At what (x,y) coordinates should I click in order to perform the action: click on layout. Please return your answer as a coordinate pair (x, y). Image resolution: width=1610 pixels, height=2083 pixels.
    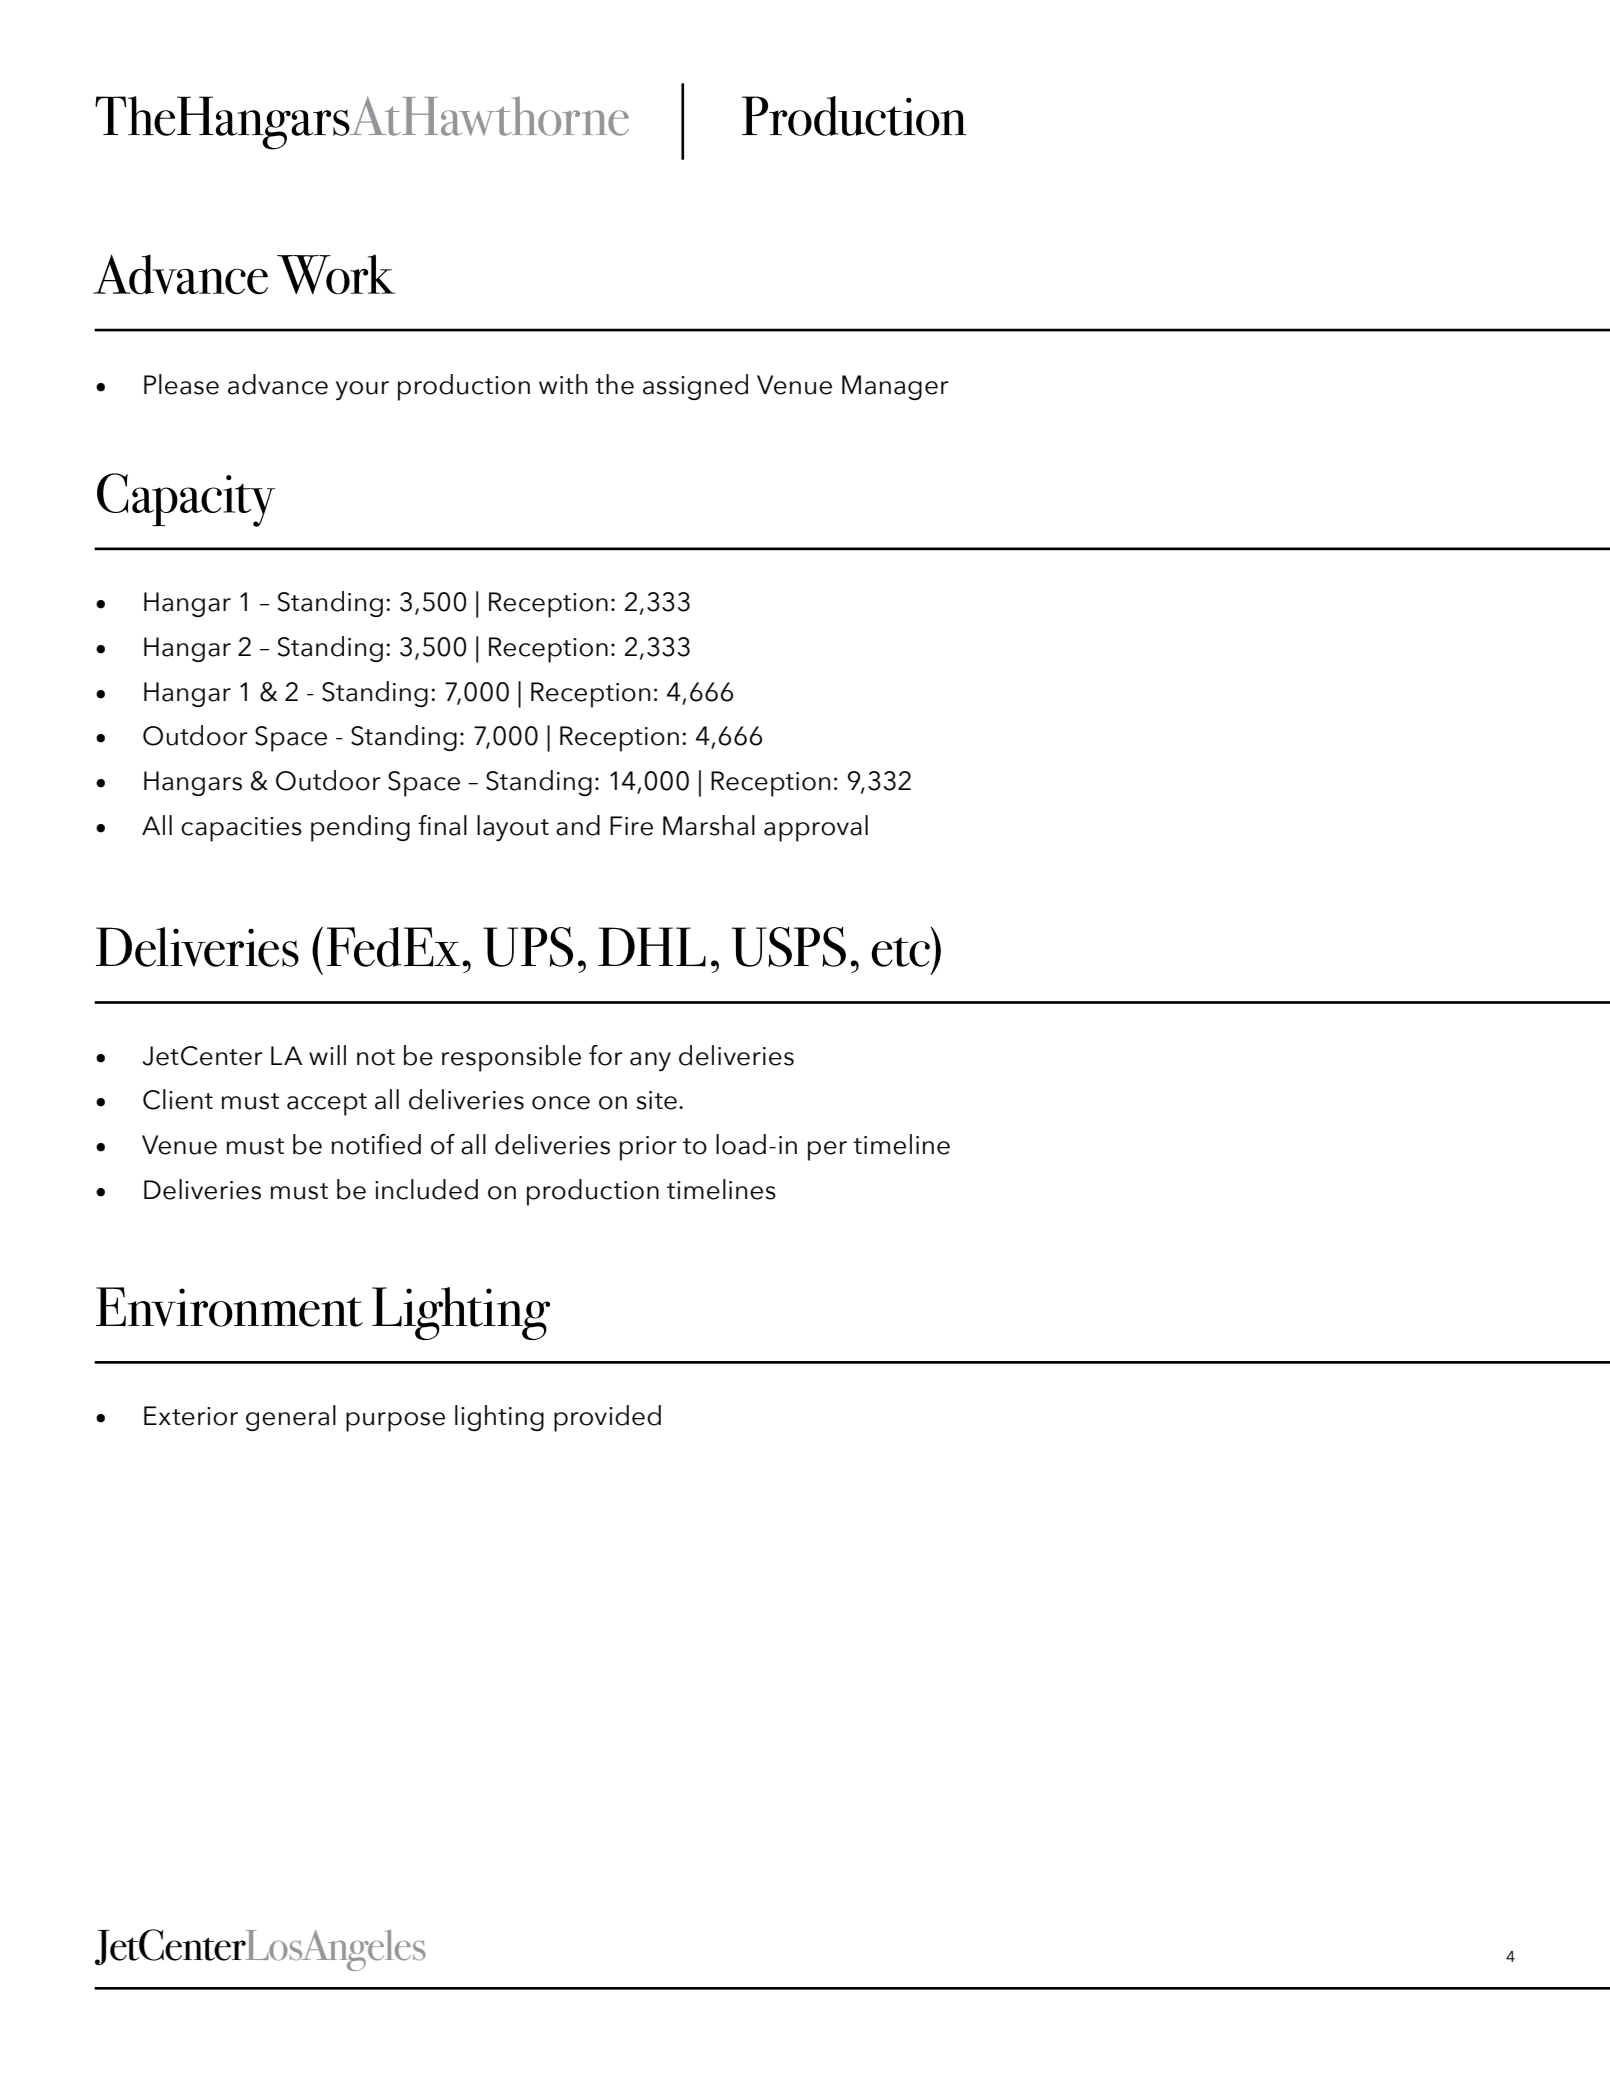
    Looking at the image, I should click on (513, 828).
